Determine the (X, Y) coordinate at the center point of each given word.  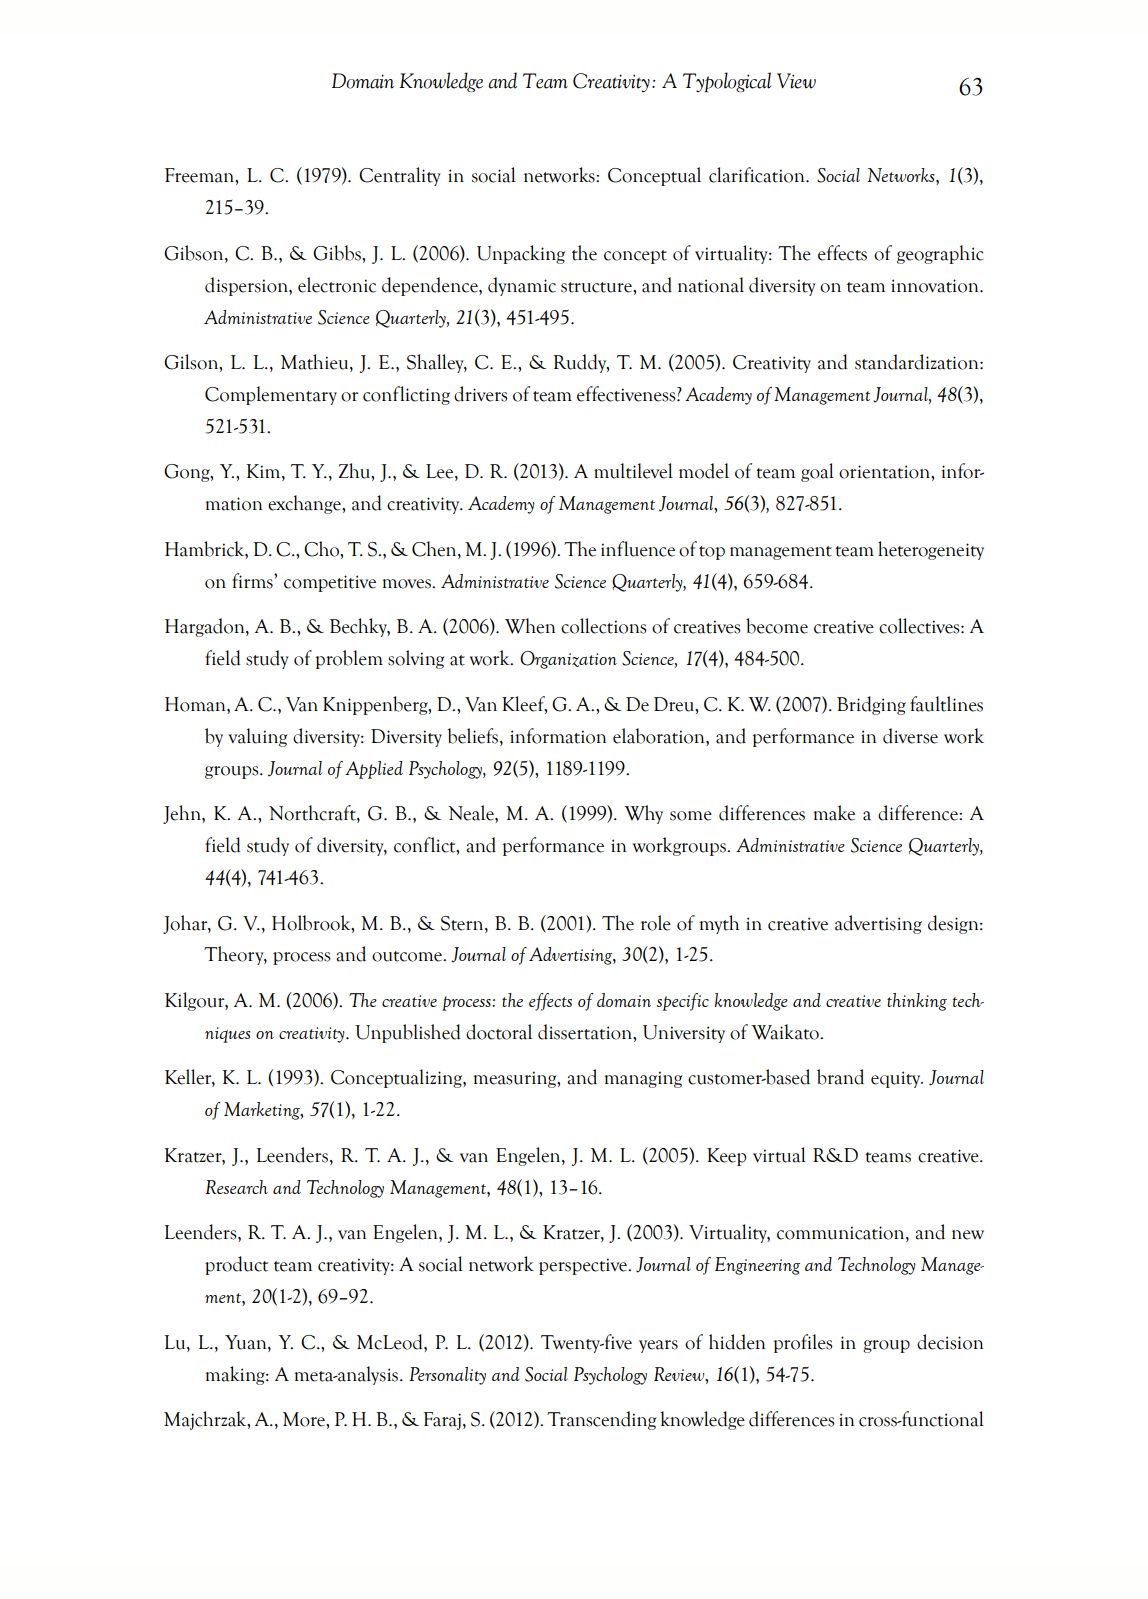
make (834, 813)
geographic (940, 254)
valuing (258, 737)
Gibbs (338, 253)
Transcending (602, 1420)
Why (643, 814)
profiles (803, 1343)
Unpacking (521, 254)
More (305, 1419)
